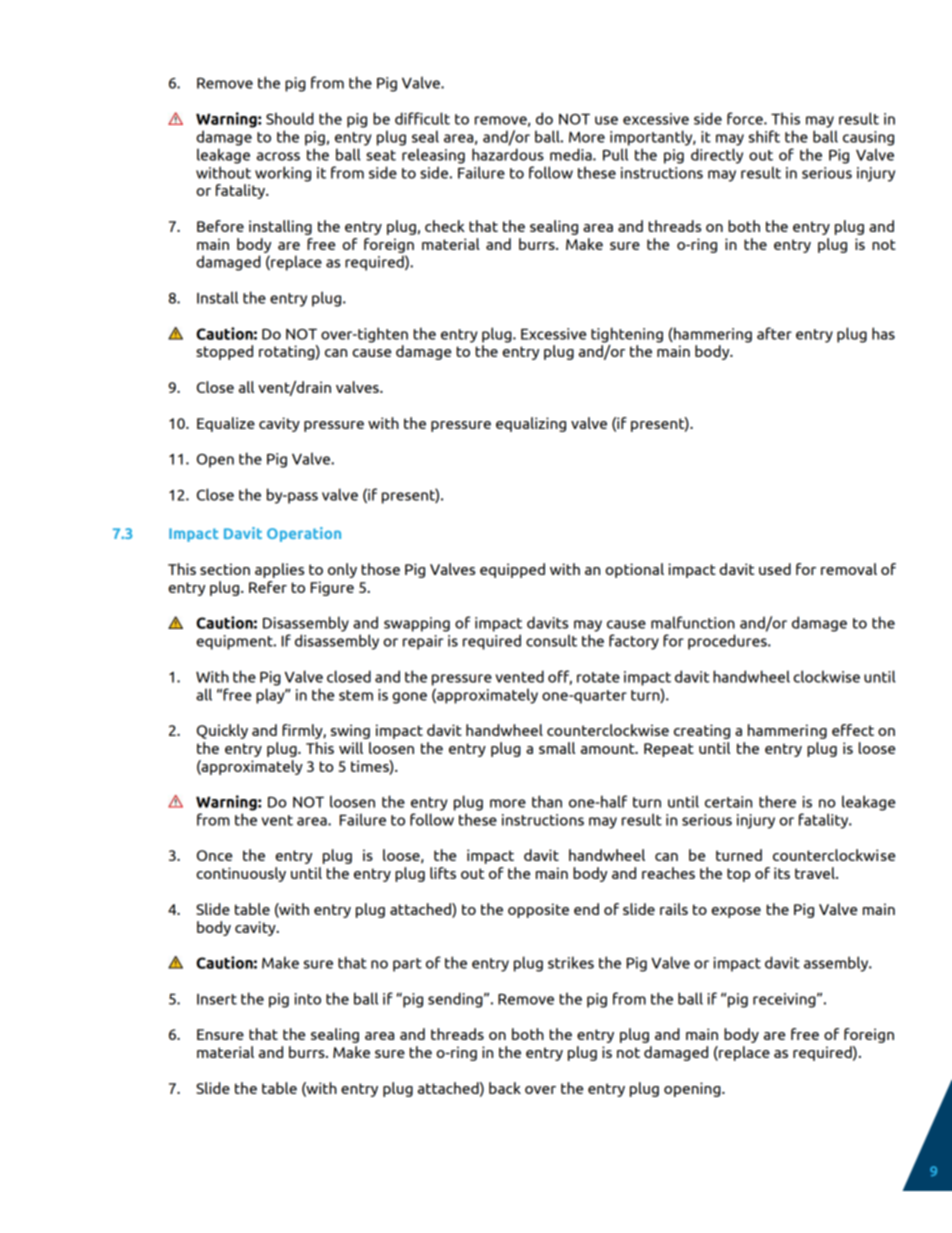 The height and width of the screenshot is (1233, 952). Describe the element at coordinates (241, 874) in the screenshot. I see `continuously` at that location.
